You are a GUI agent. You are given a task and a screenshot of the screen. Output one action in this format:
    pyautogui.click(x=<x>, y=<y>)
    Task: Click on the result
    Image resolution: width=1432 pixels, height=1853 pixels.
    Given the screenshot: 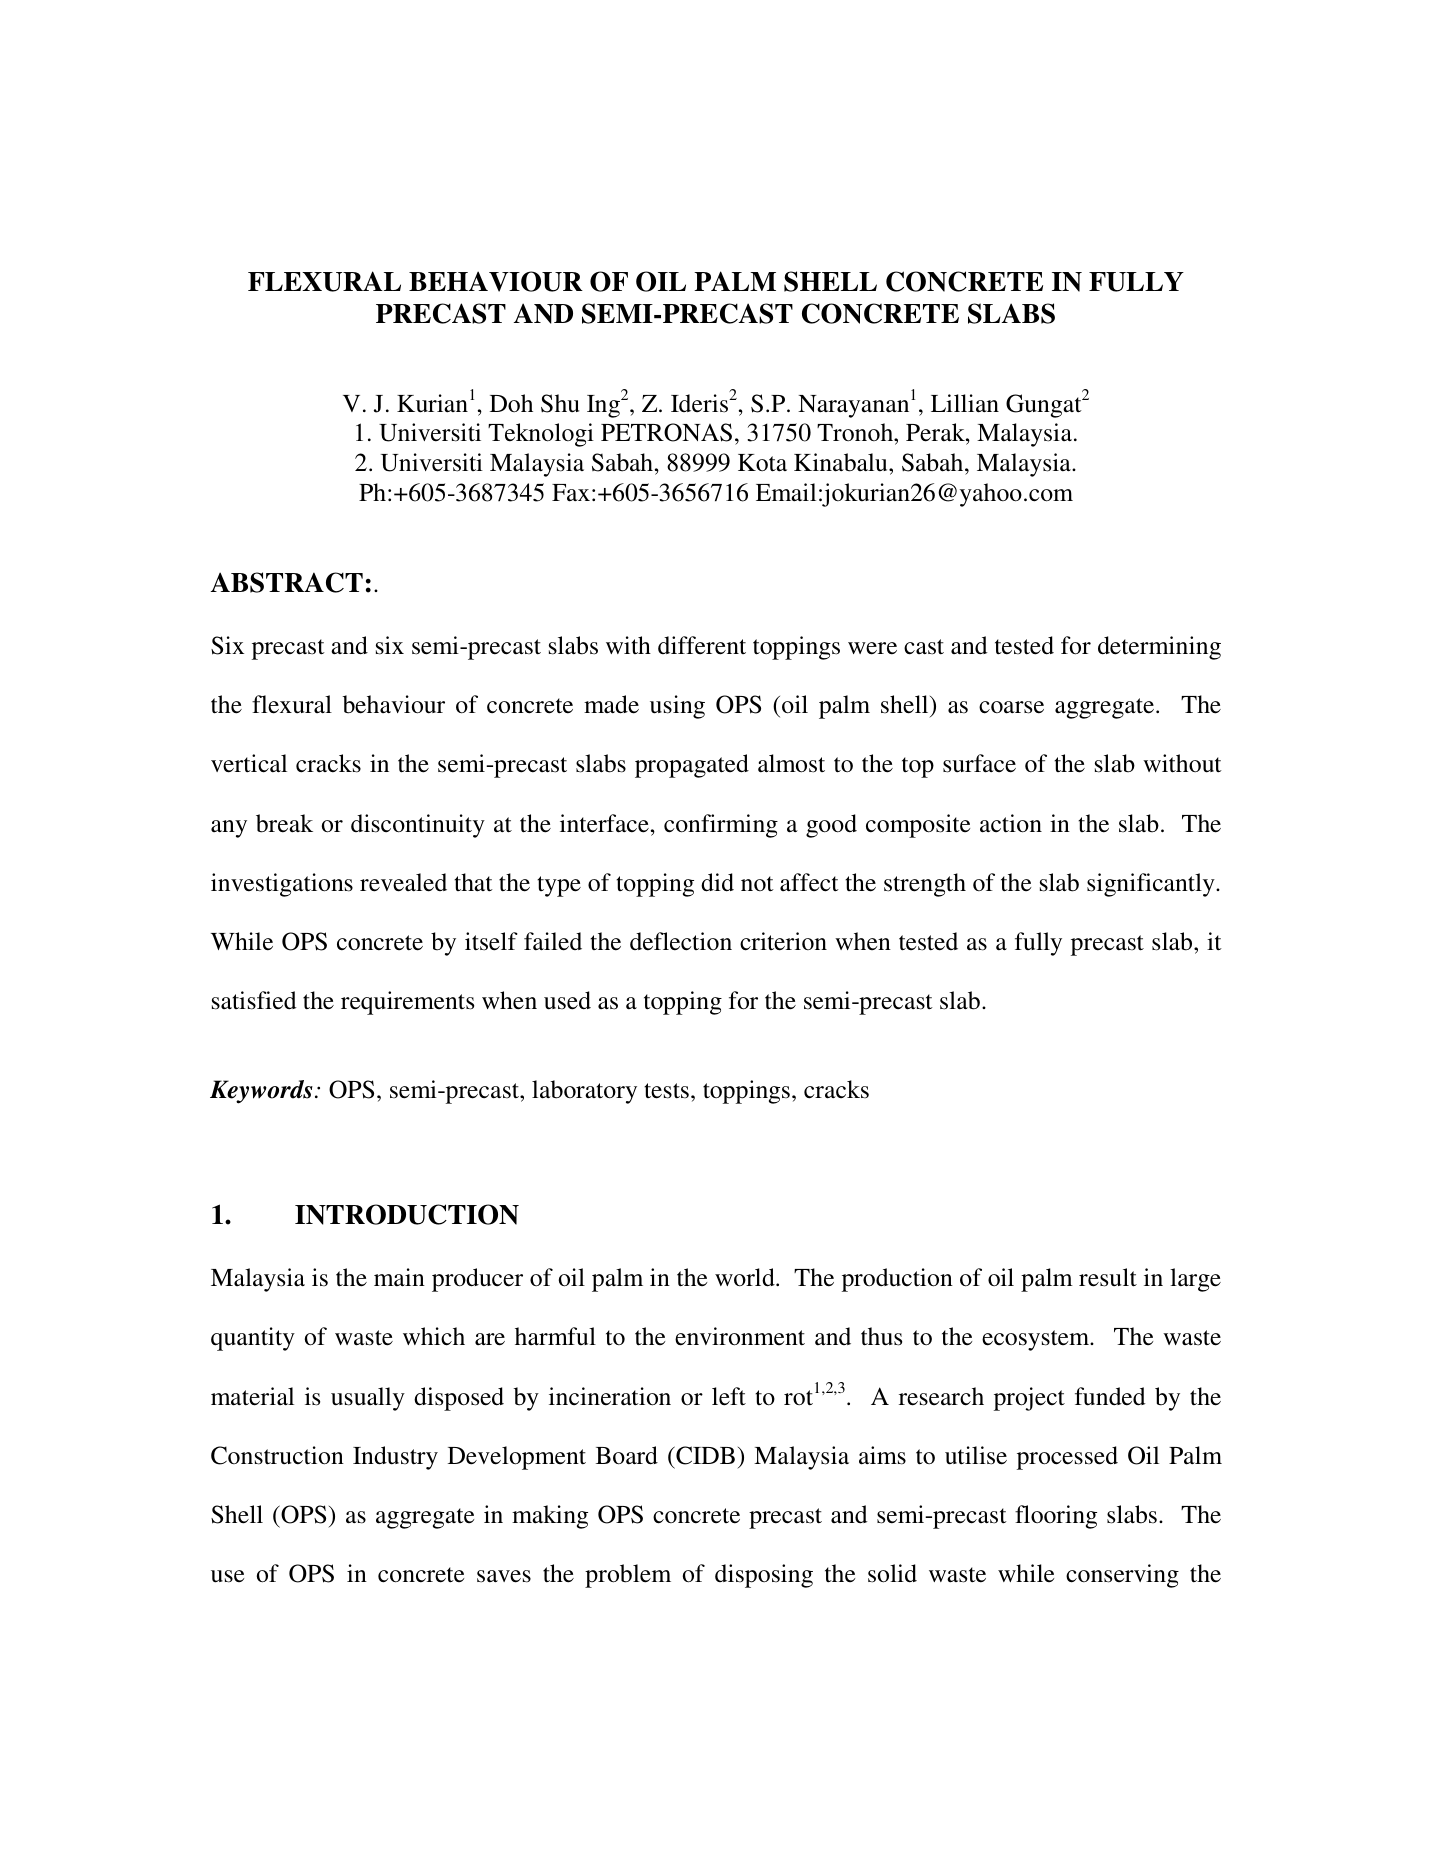 What is the action you would take?
    pyautogui.click(x=1108, y=1277)
